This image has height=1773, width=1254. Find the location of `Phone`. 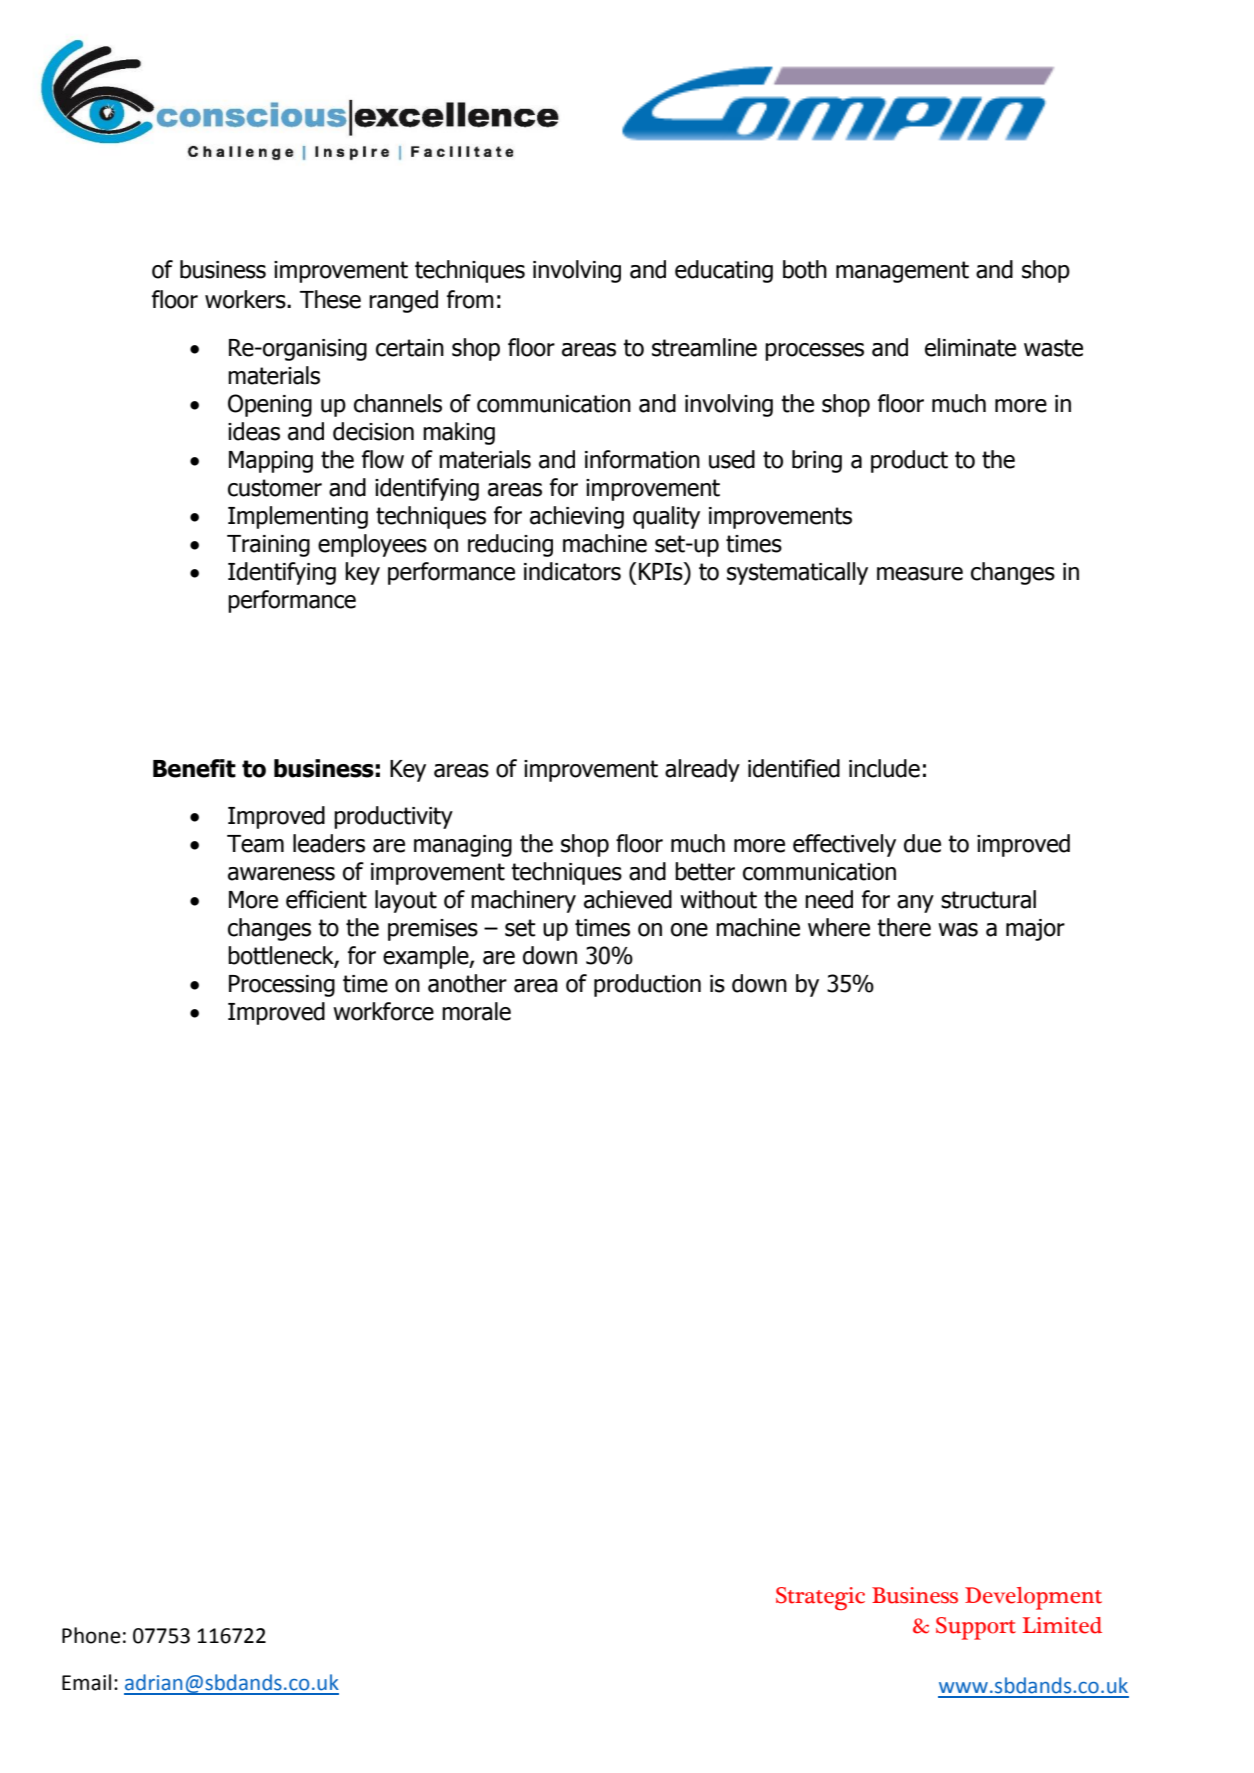

Phone is located at coordinates (91, 1635).
